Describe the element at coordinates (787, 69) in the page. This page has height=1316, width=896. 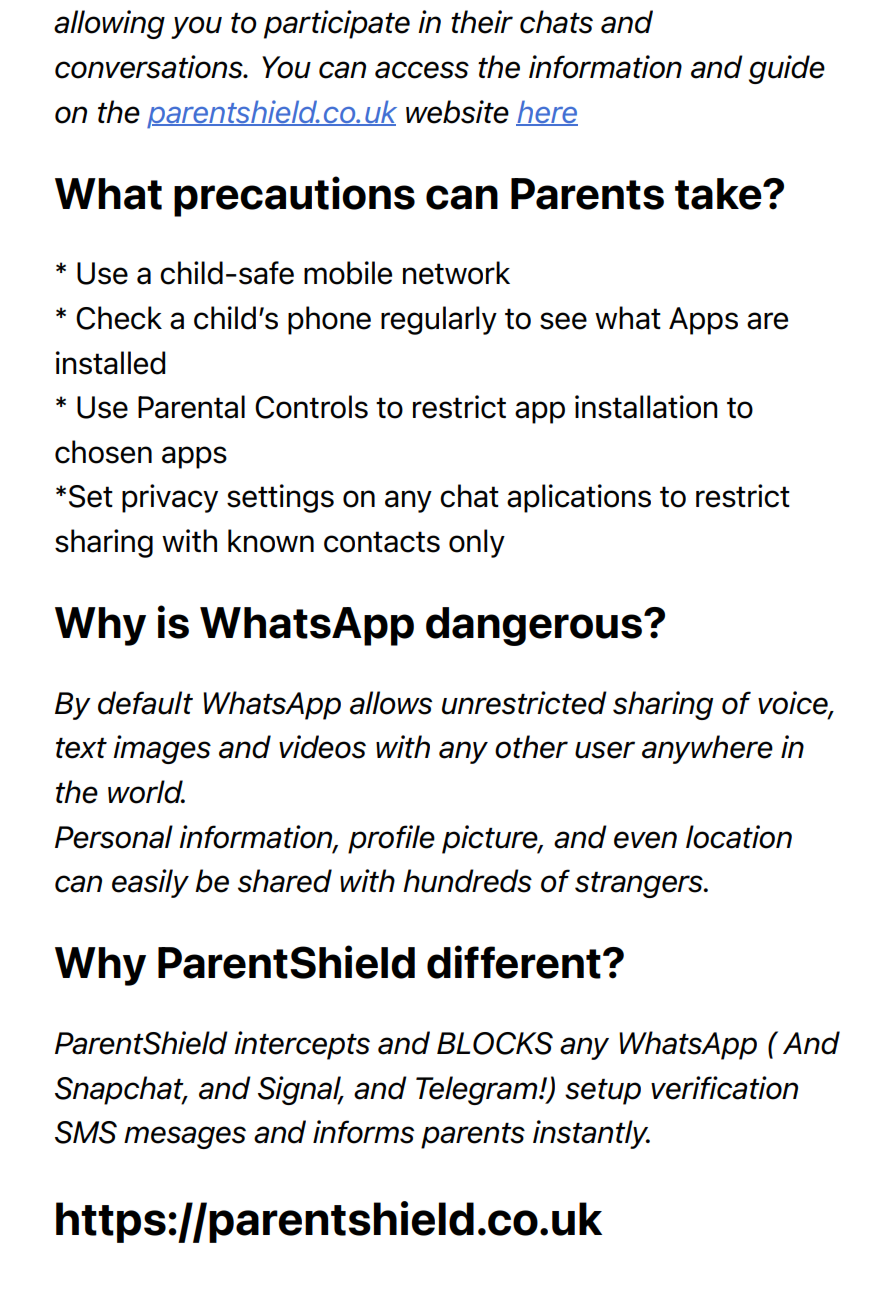
I see `guide` at that location.
